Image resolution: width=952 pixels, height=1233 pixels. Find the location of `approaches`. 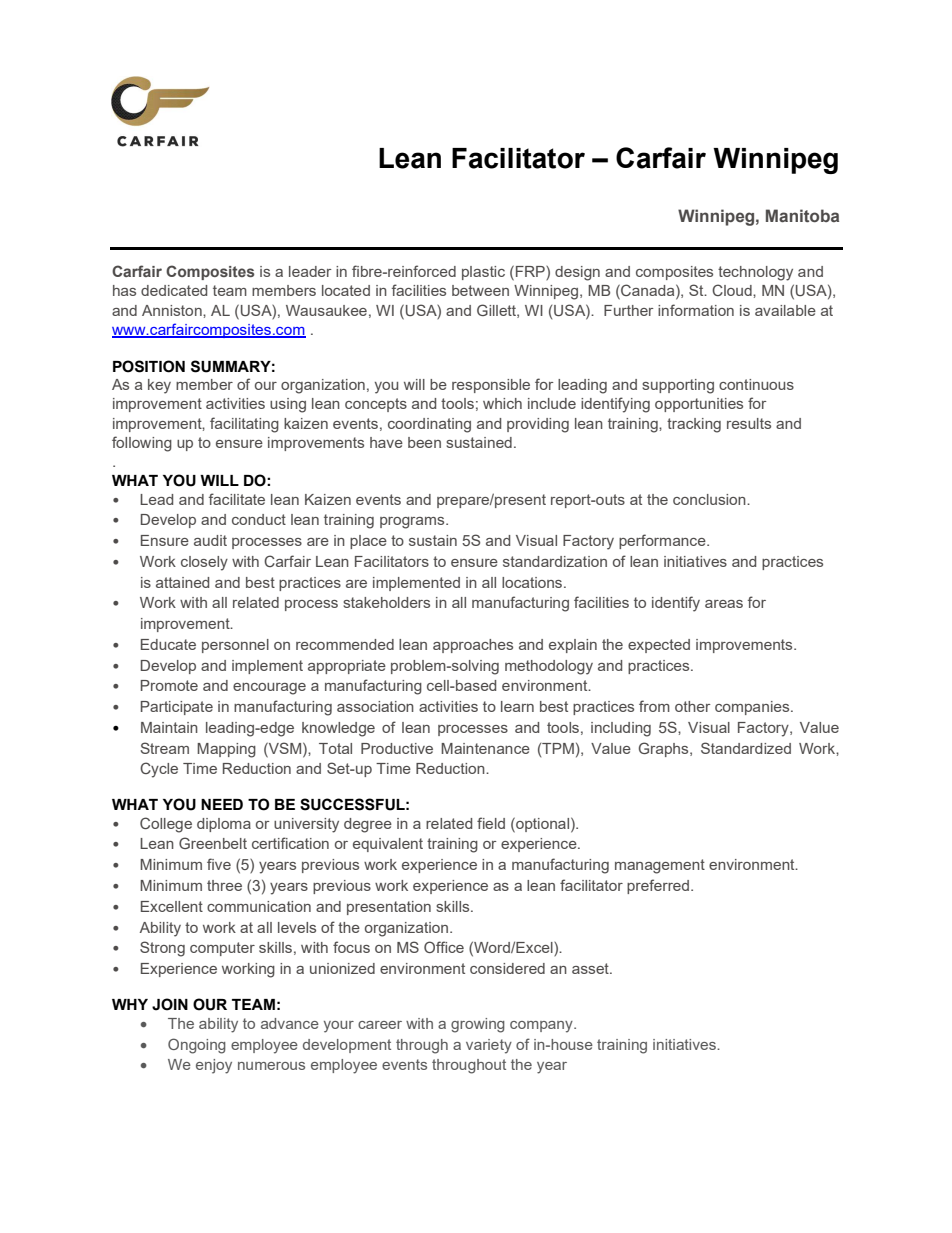

approaches is located at coordinates (473, 646).
